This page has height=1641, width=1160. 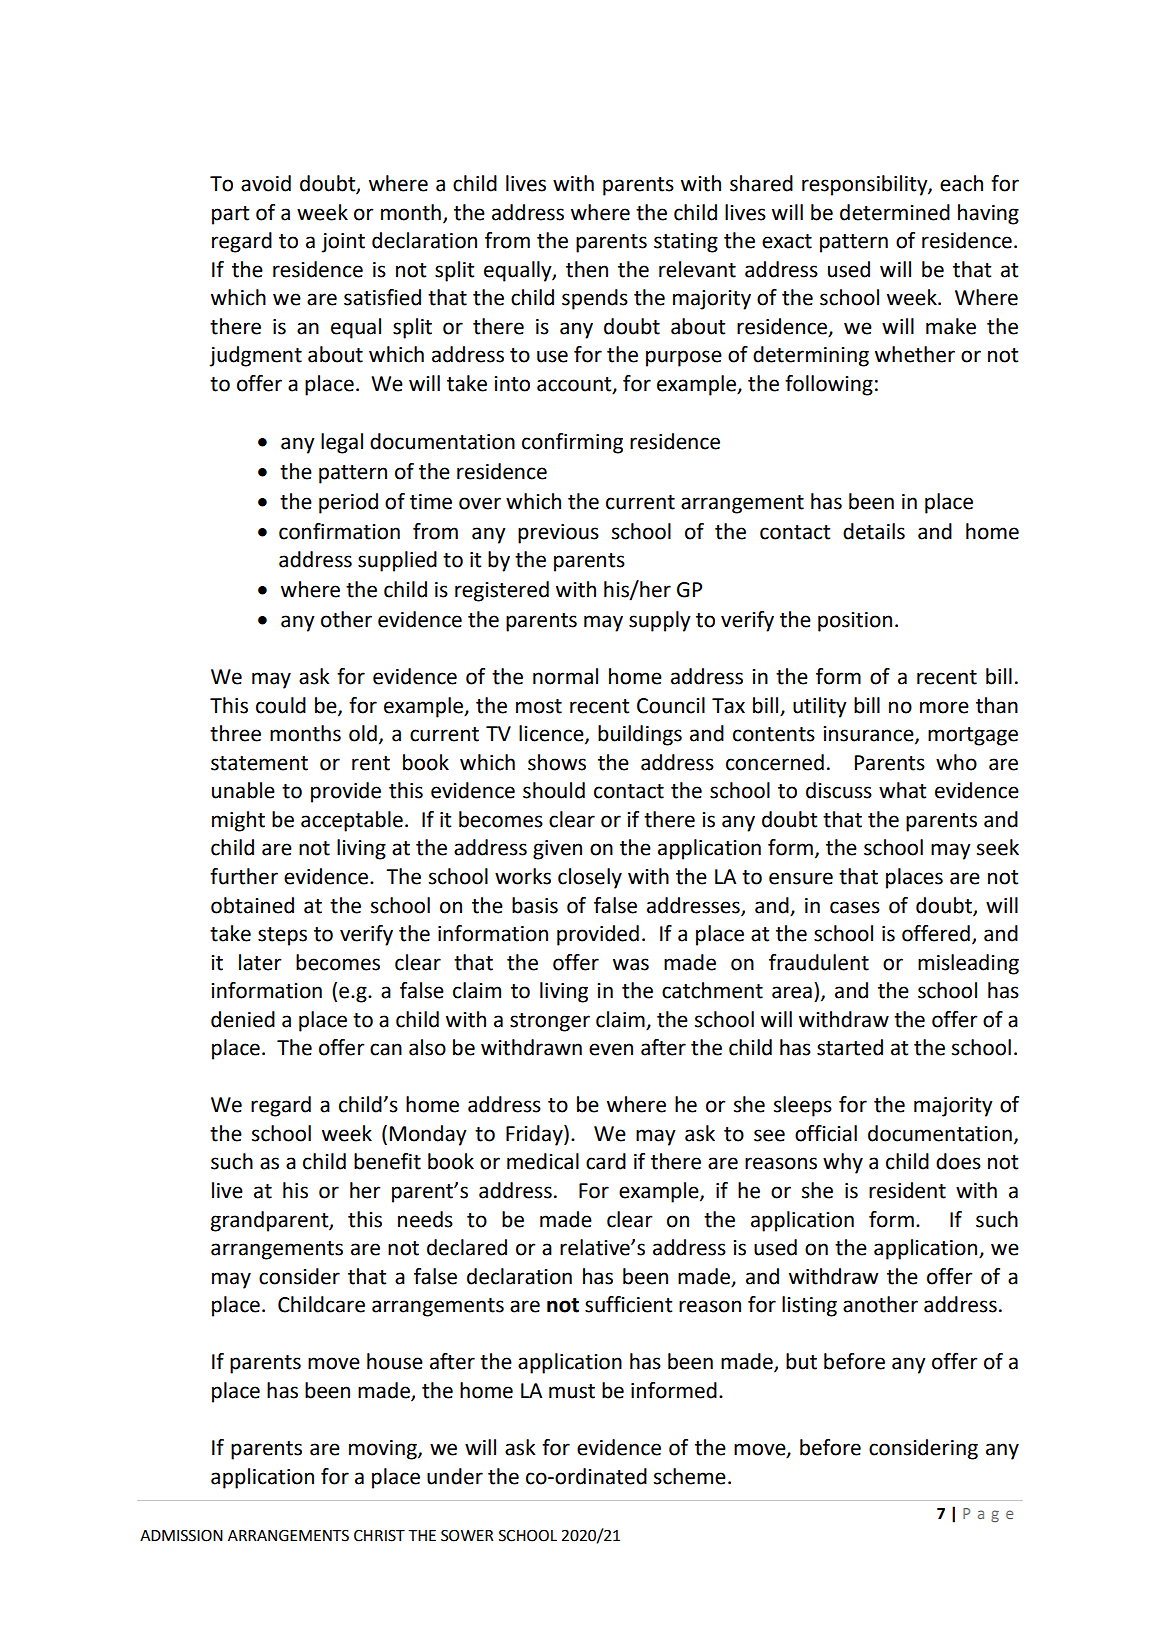 What do you see at coordinates (590, 878) in the page?
I see `closely` at bounding box center [590, 878].
